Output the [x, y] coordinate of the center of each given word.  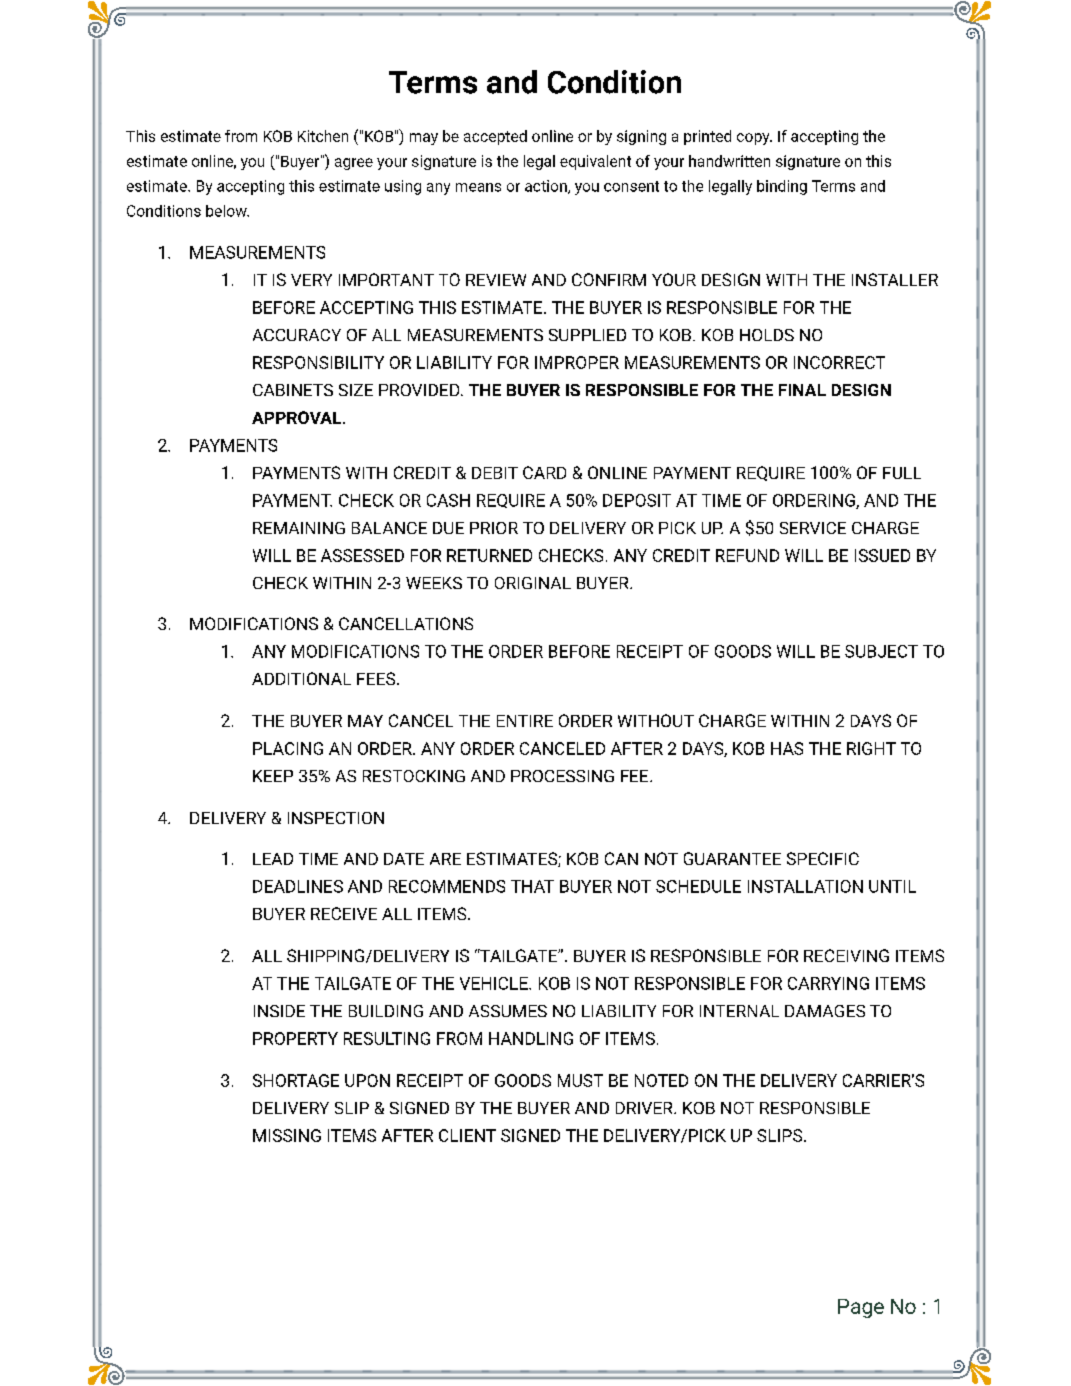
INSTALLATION [805, 886]
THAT [532, 886]
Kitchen [323, 136]
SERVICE [813, 528]
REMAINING [299, 528]
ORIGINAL [533, 583]
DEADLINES [298, 886]
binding [782, 187]
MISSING [287, 1135]
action [547, 187]
